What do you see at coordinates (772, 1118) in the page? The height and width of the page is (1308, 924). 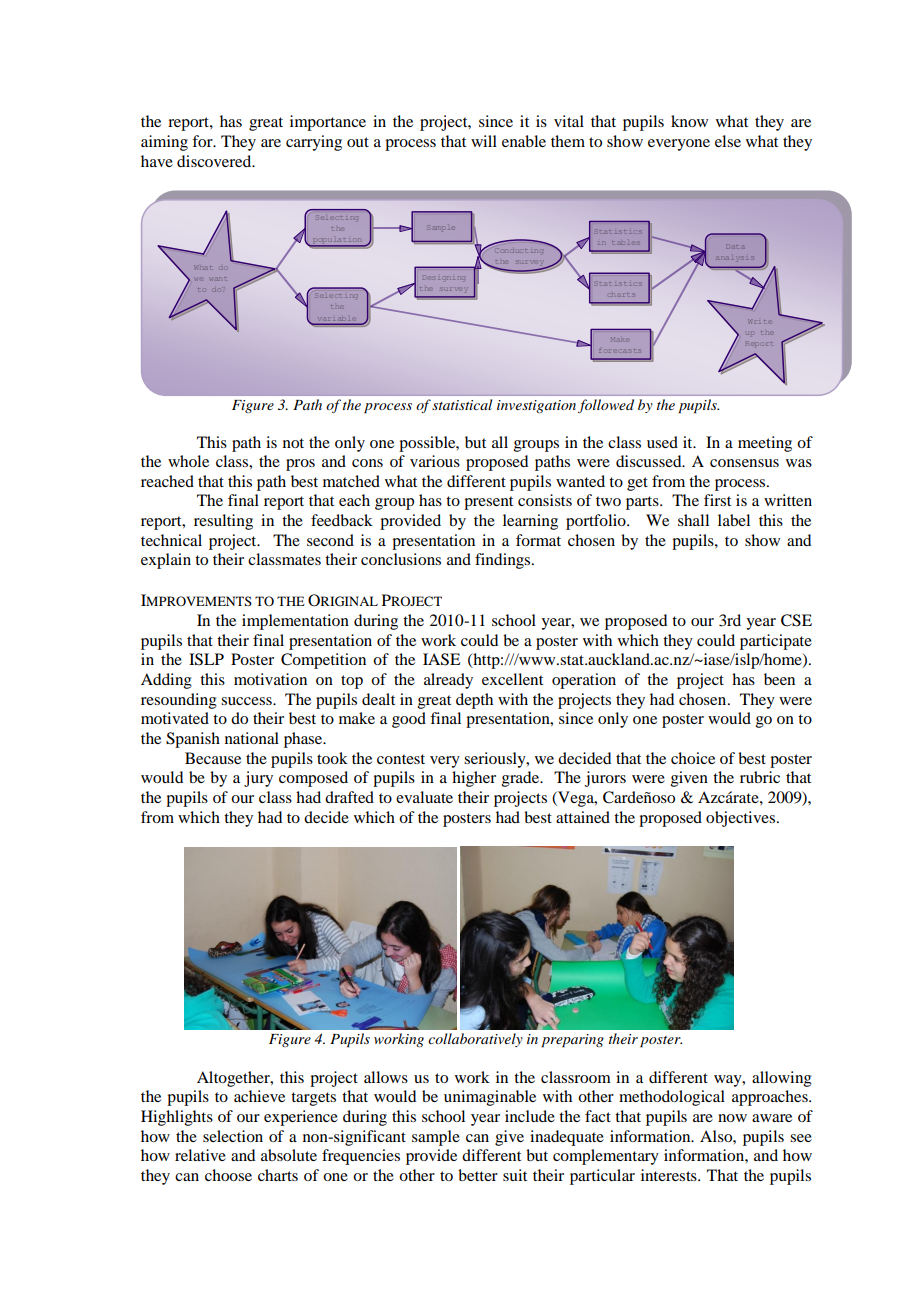 I see `aware` at bounding box center [772, 1118].
